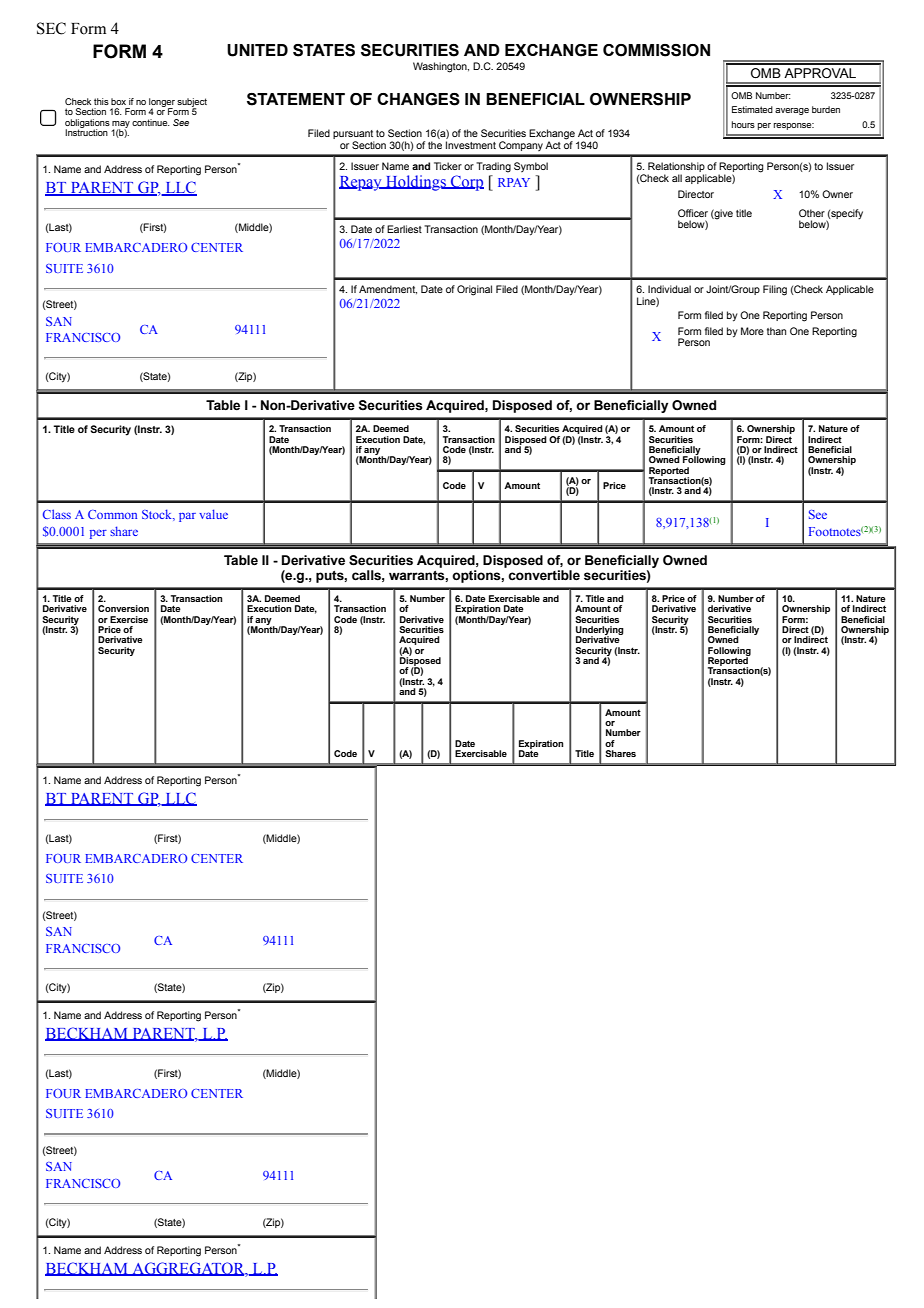  Describe the element at coordinates (752, 331) in the image. I see `More` at that location.
